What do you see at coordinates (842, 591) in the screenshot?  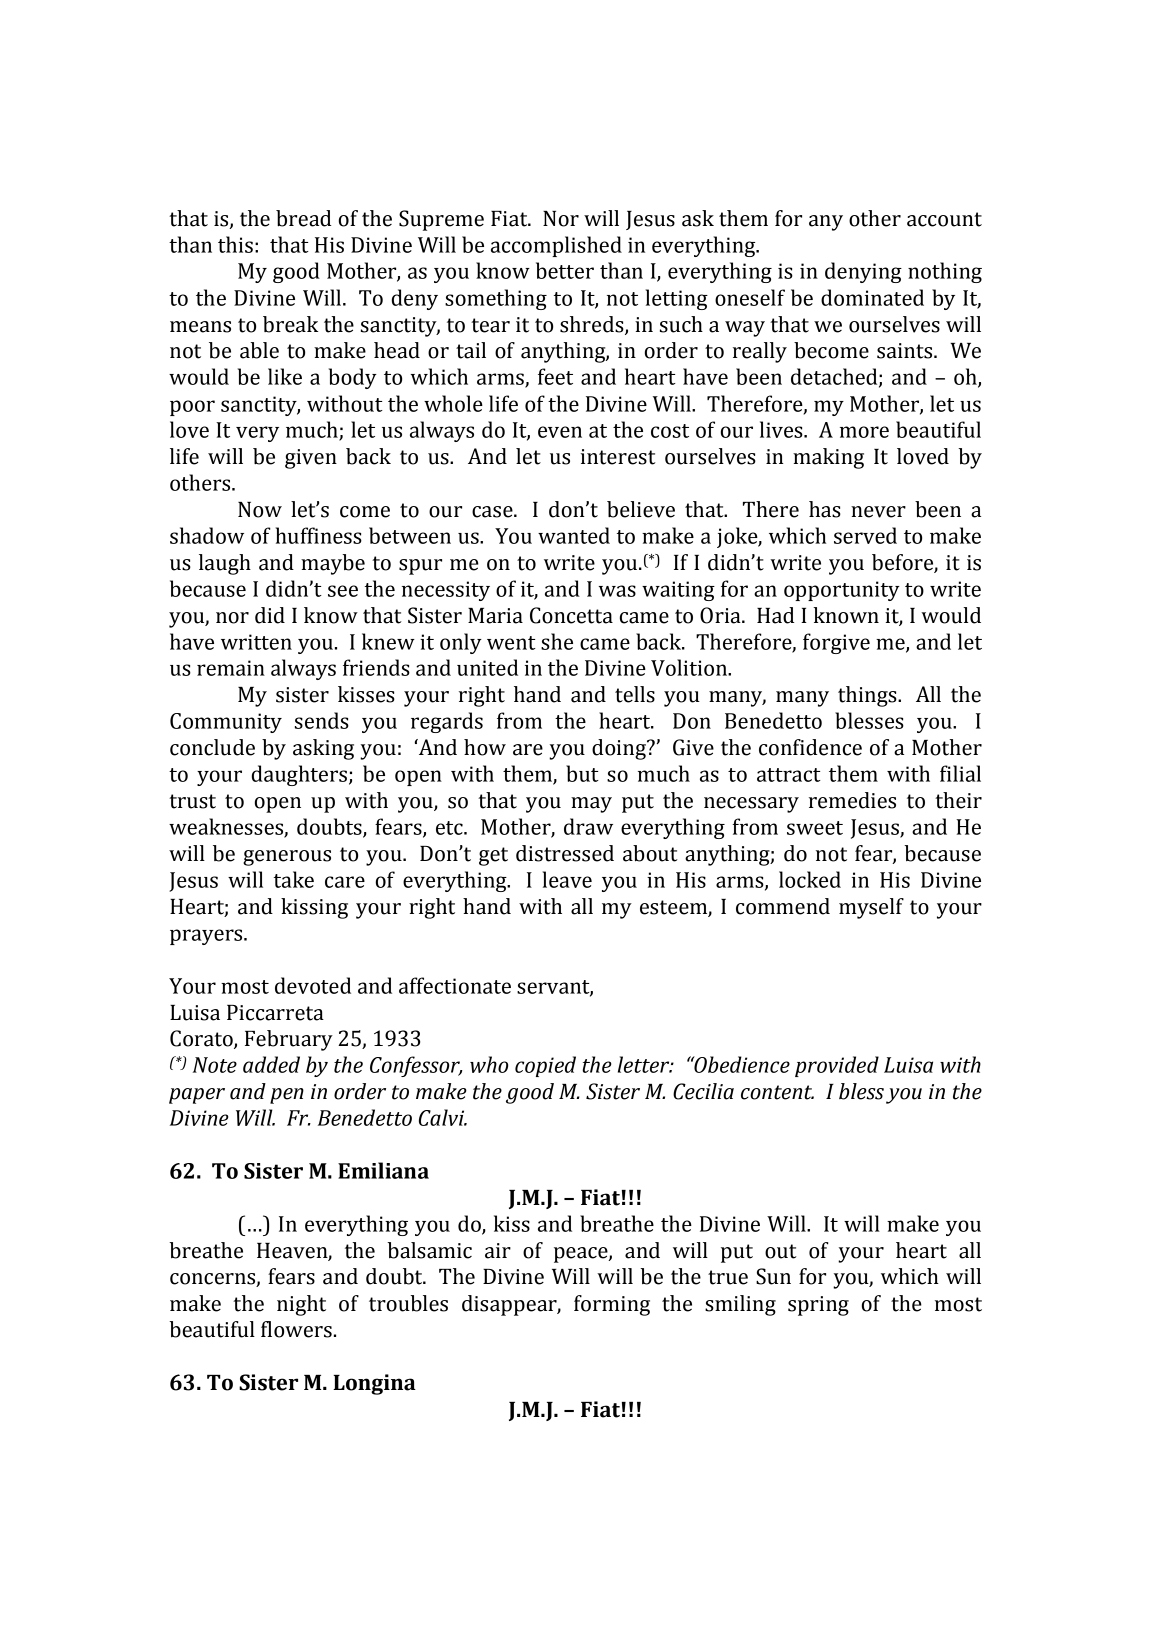 I see `opportunity` at bounding box center [842, 591].
